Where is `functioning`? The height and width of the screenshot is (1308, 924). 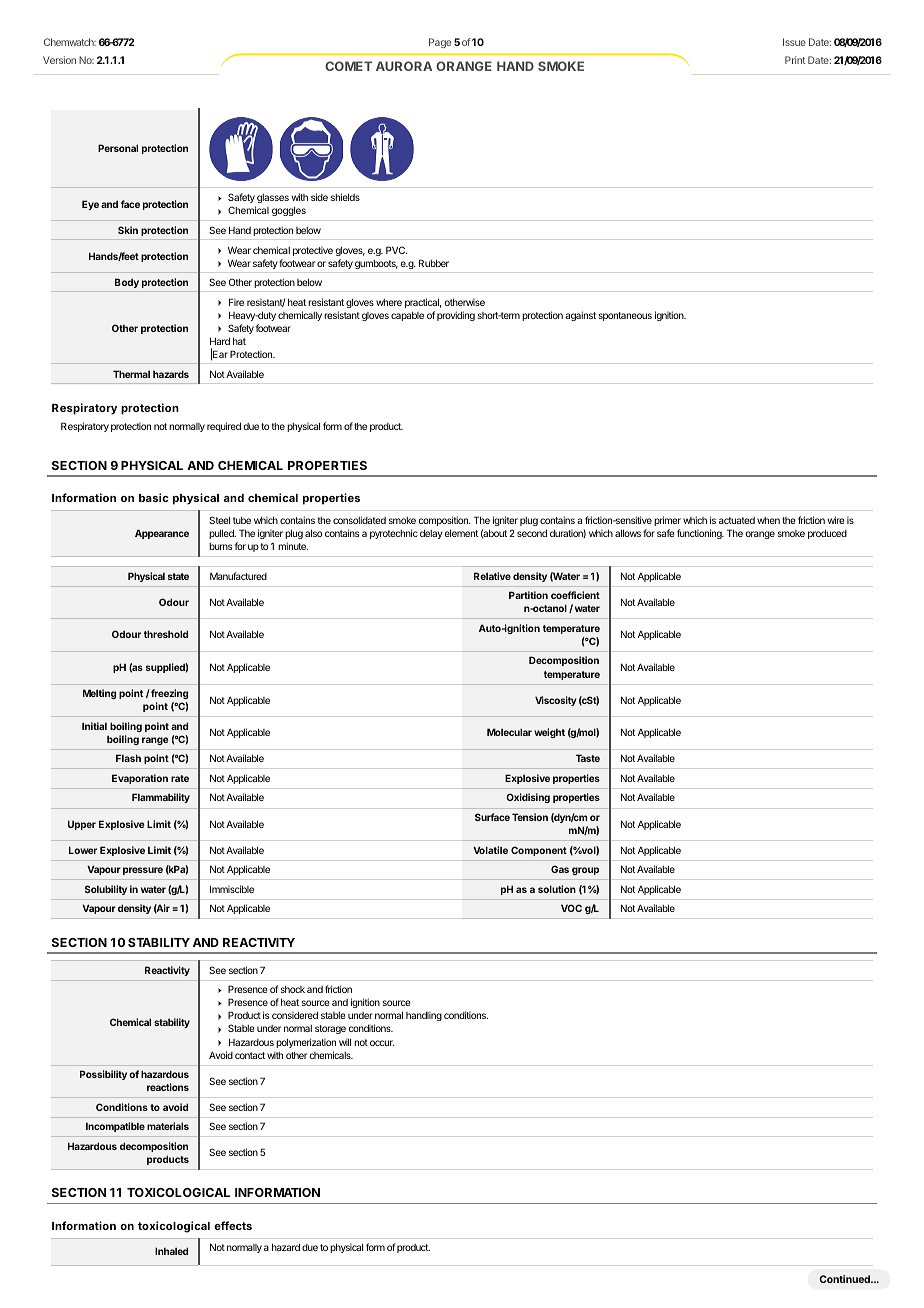
functioning is located at coordinates (700, 534).
